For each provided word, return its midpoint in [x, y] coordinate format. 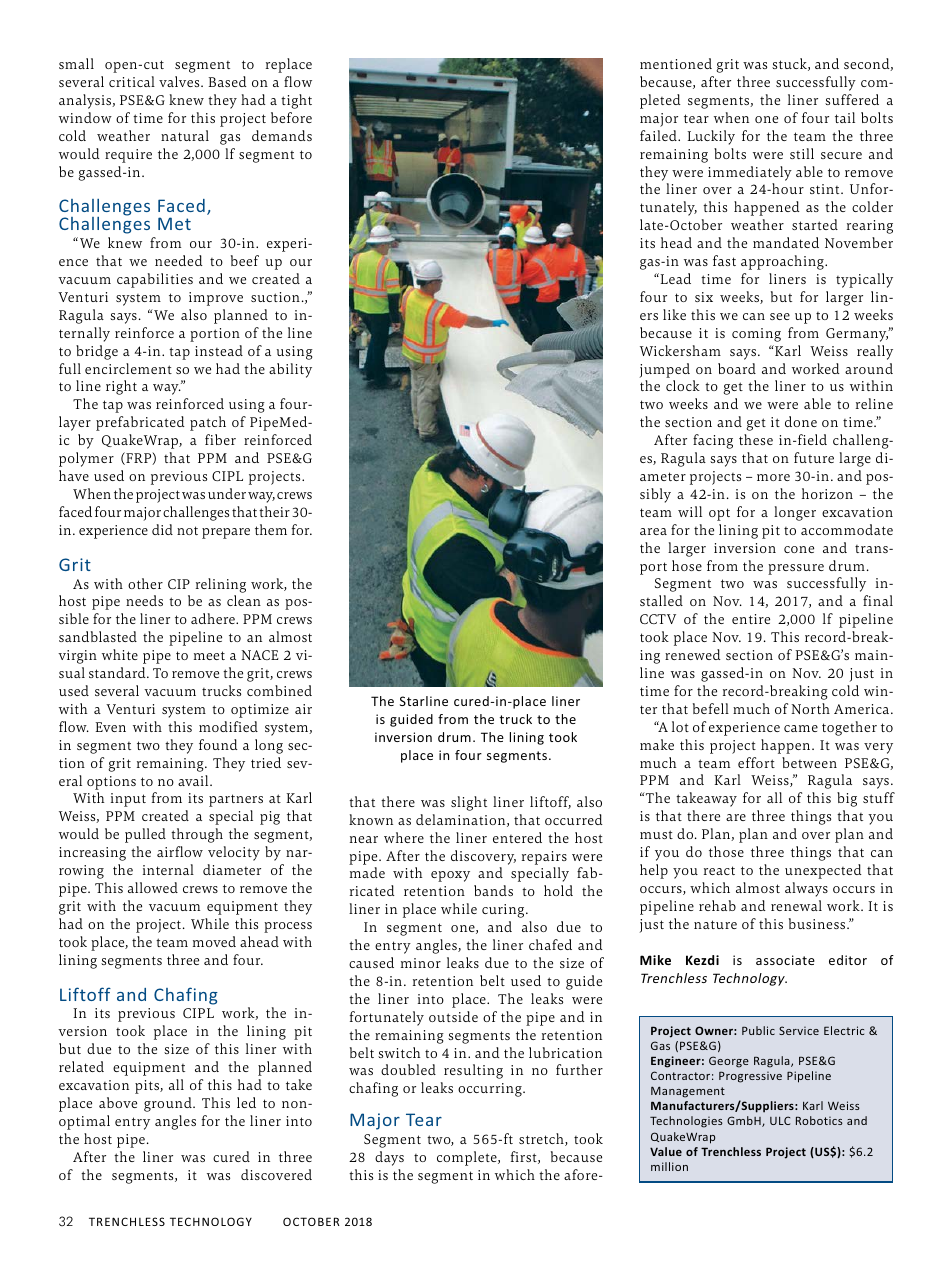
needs [144, 600]
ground [169, 1104]
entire [751, 619]
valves [180, 81]
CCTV [658, 619]
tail [845, 117]
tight [296, 101]
